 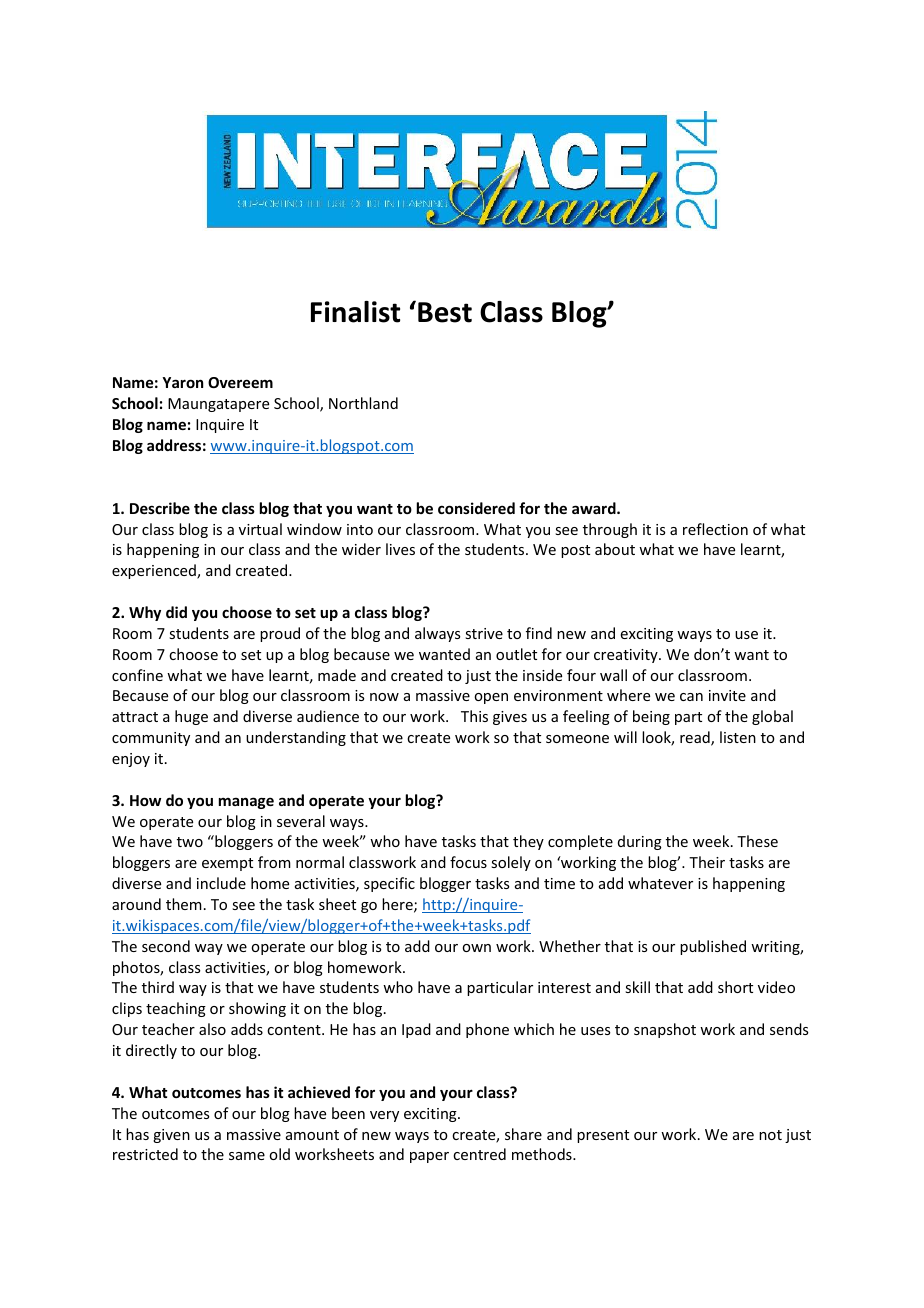 I want to click on Best, so click(x=445, y=312).
